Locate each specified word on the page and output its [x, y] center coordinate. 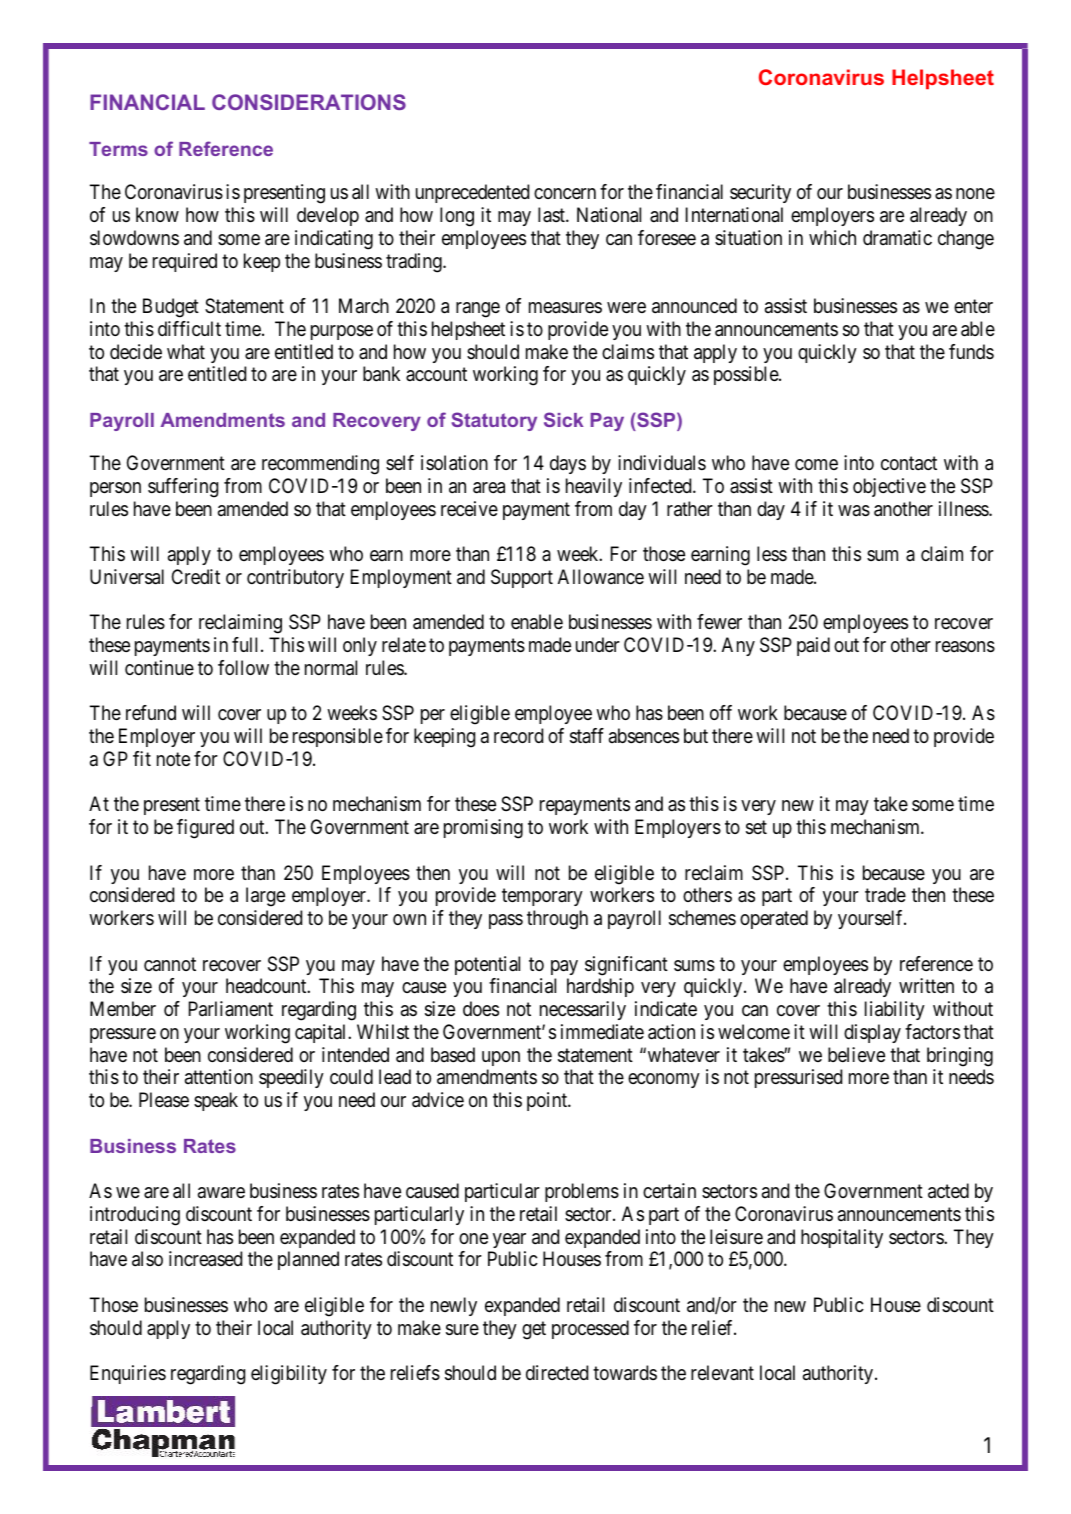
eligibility [289, 1375]
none [975, 194]
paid [813, 646]
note [173, 759]
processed [590, 1329]
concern [565, 193]
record [518, 735]
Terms [118, 149]
